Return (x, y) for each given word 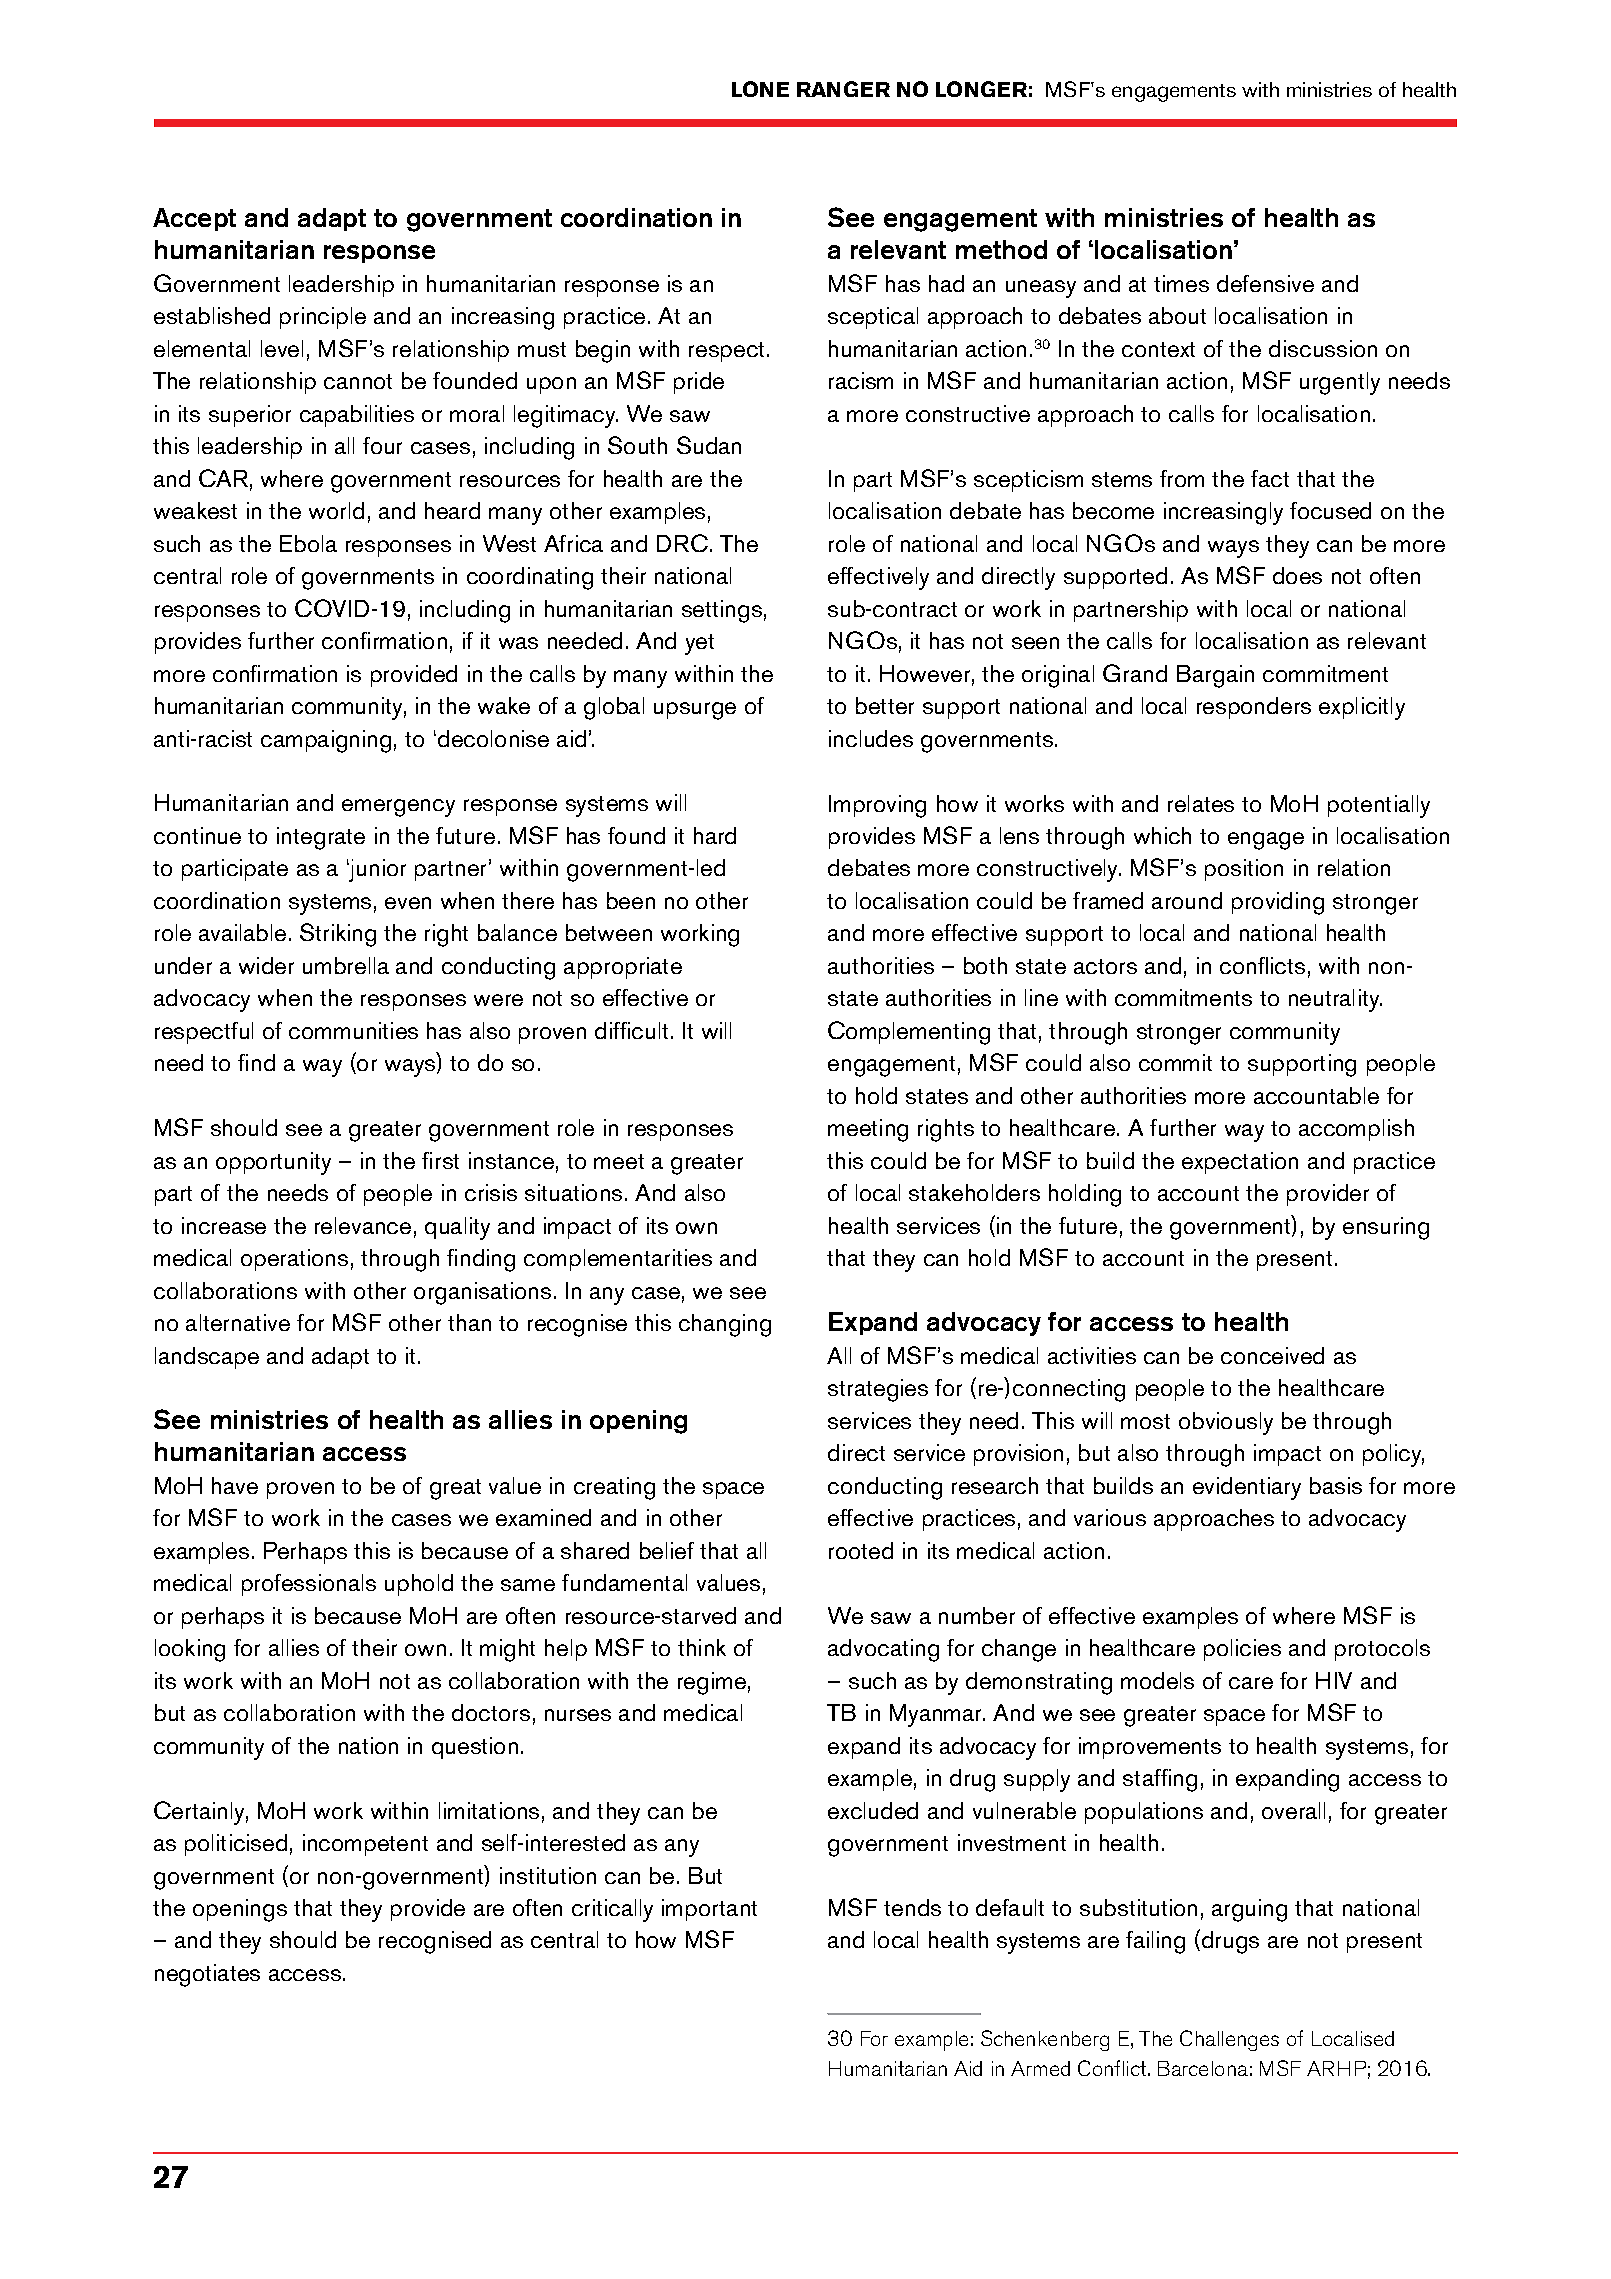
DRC (684, 543)
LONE (760, 89)
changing (725, 1325)
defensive (1265, 283)
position (1244, 870)
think (702, 1647)
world (336, 510)
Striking (338, 935)
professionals (309, 1585)
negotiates (207, 1975)
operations (294, 1260)
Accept (194, 219)
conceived (1272, 1355)
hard (715, 835)
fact (1270, 478)
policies (1242, 1650)
